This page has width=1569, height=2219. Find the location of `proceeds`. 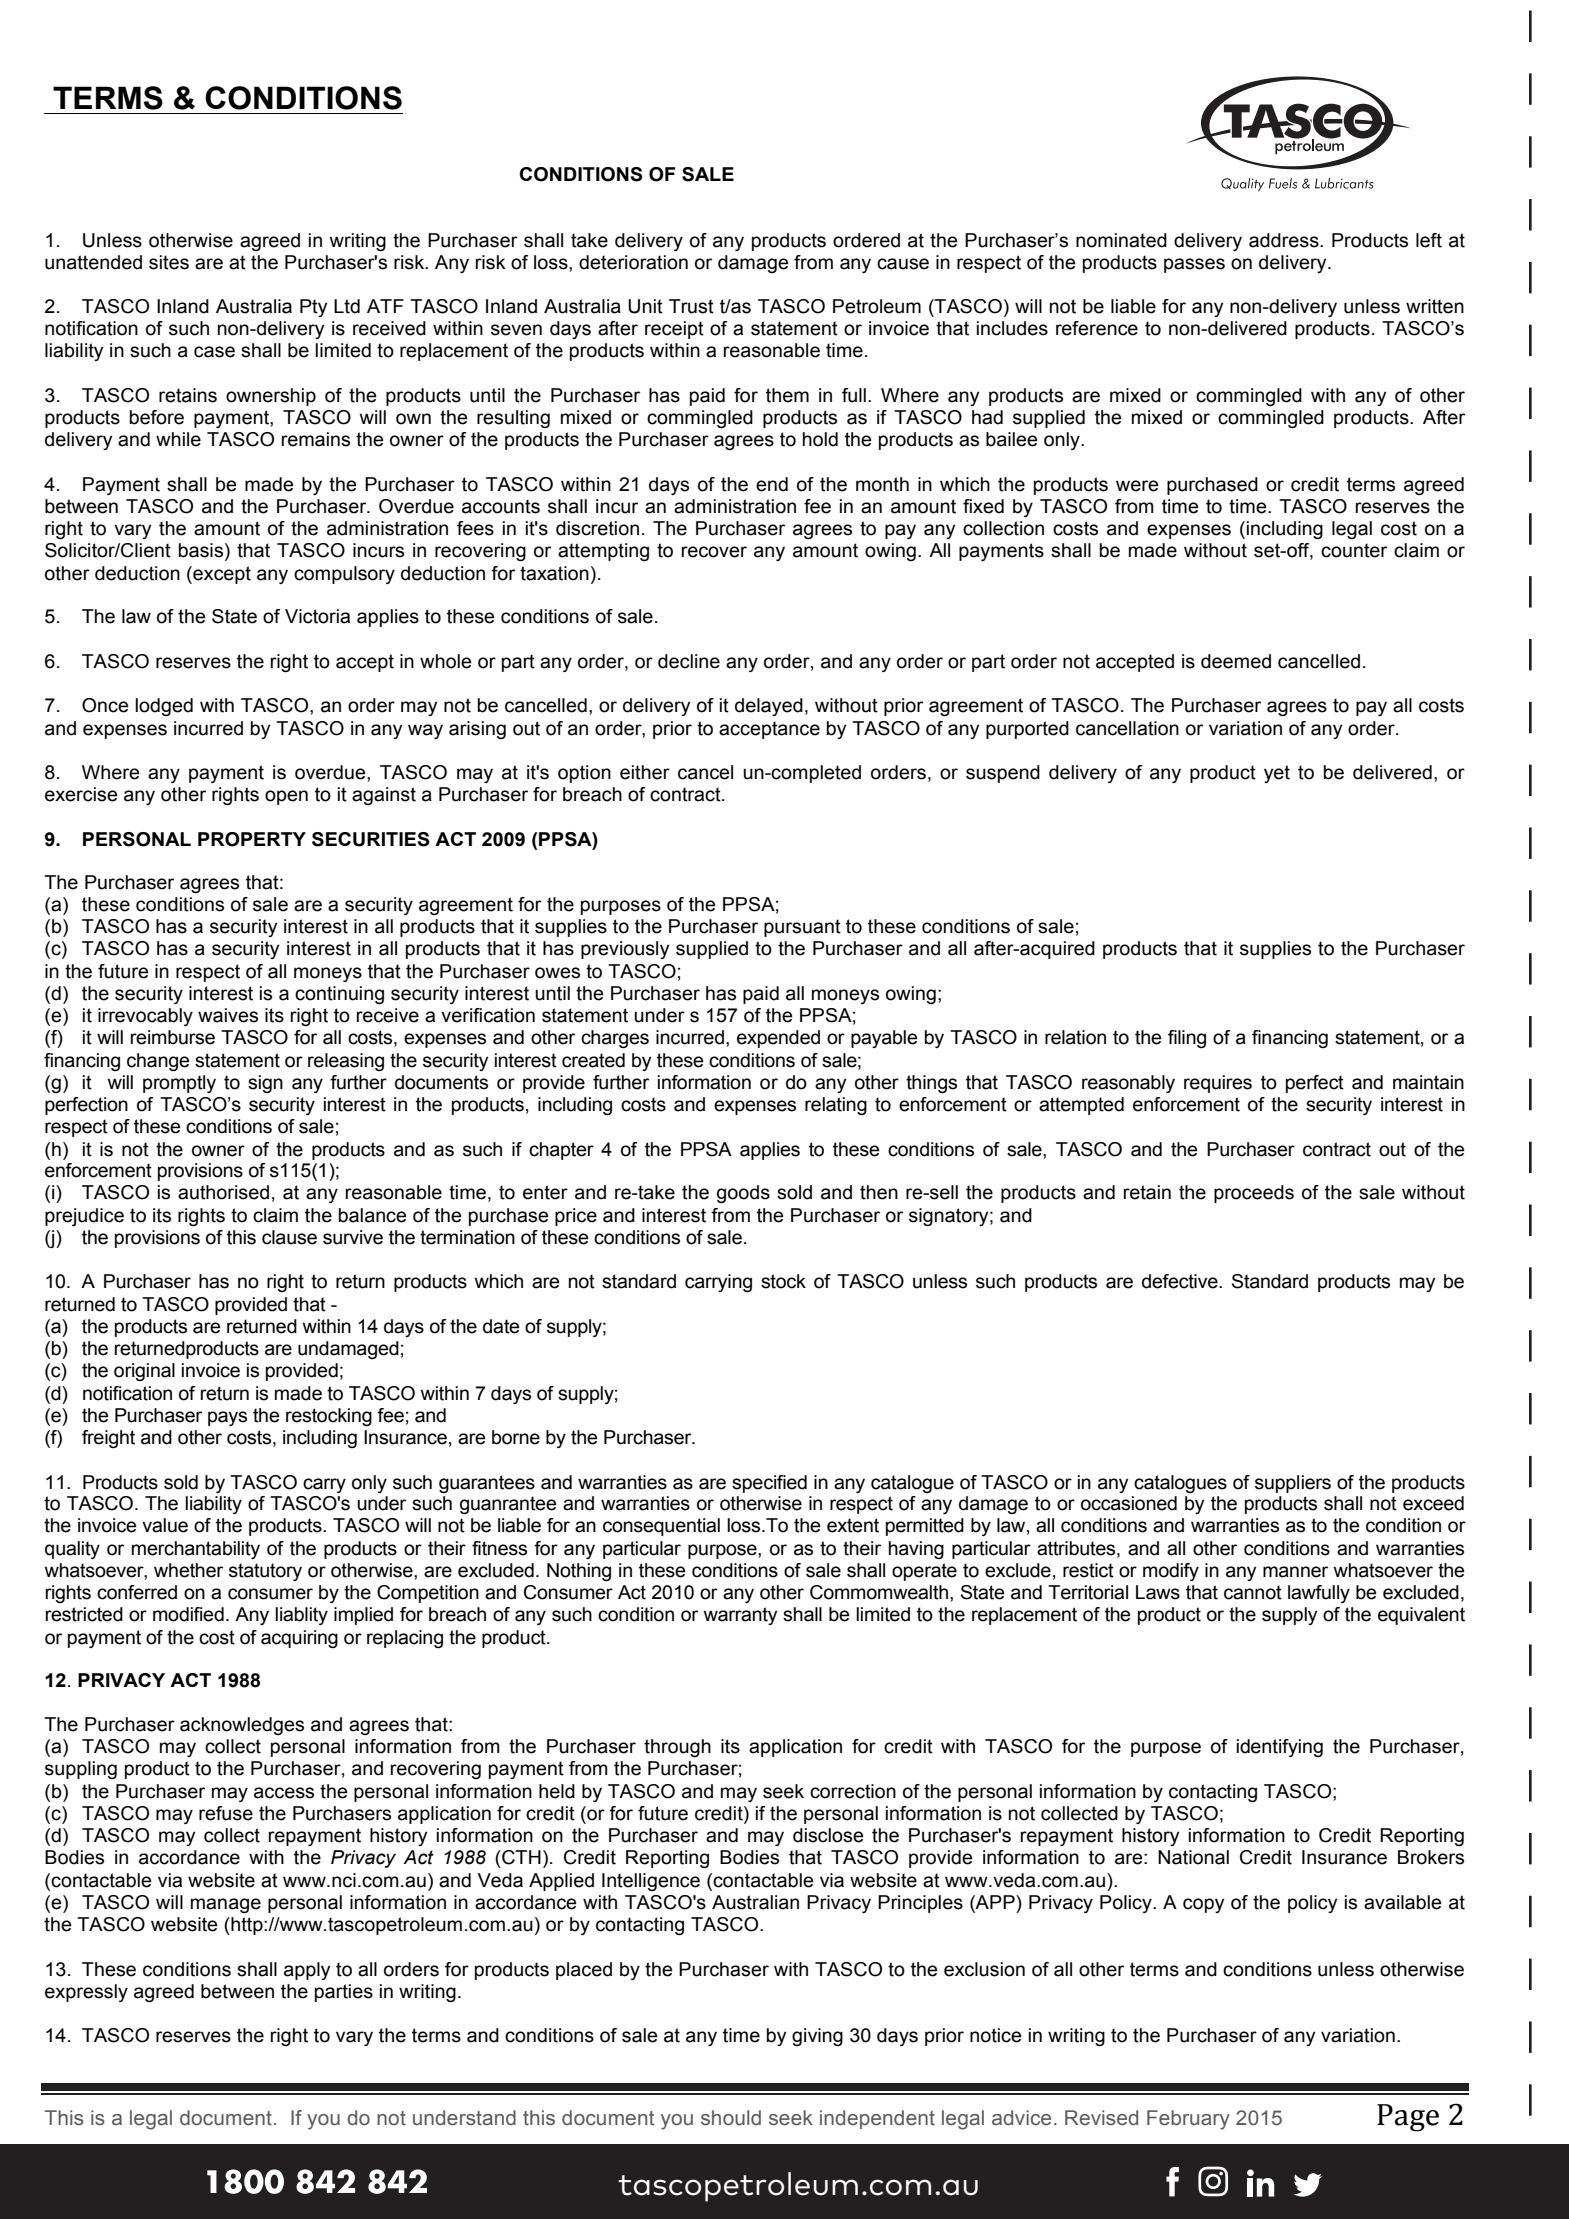

proceeds is located at coordinates (1254, 1194).
